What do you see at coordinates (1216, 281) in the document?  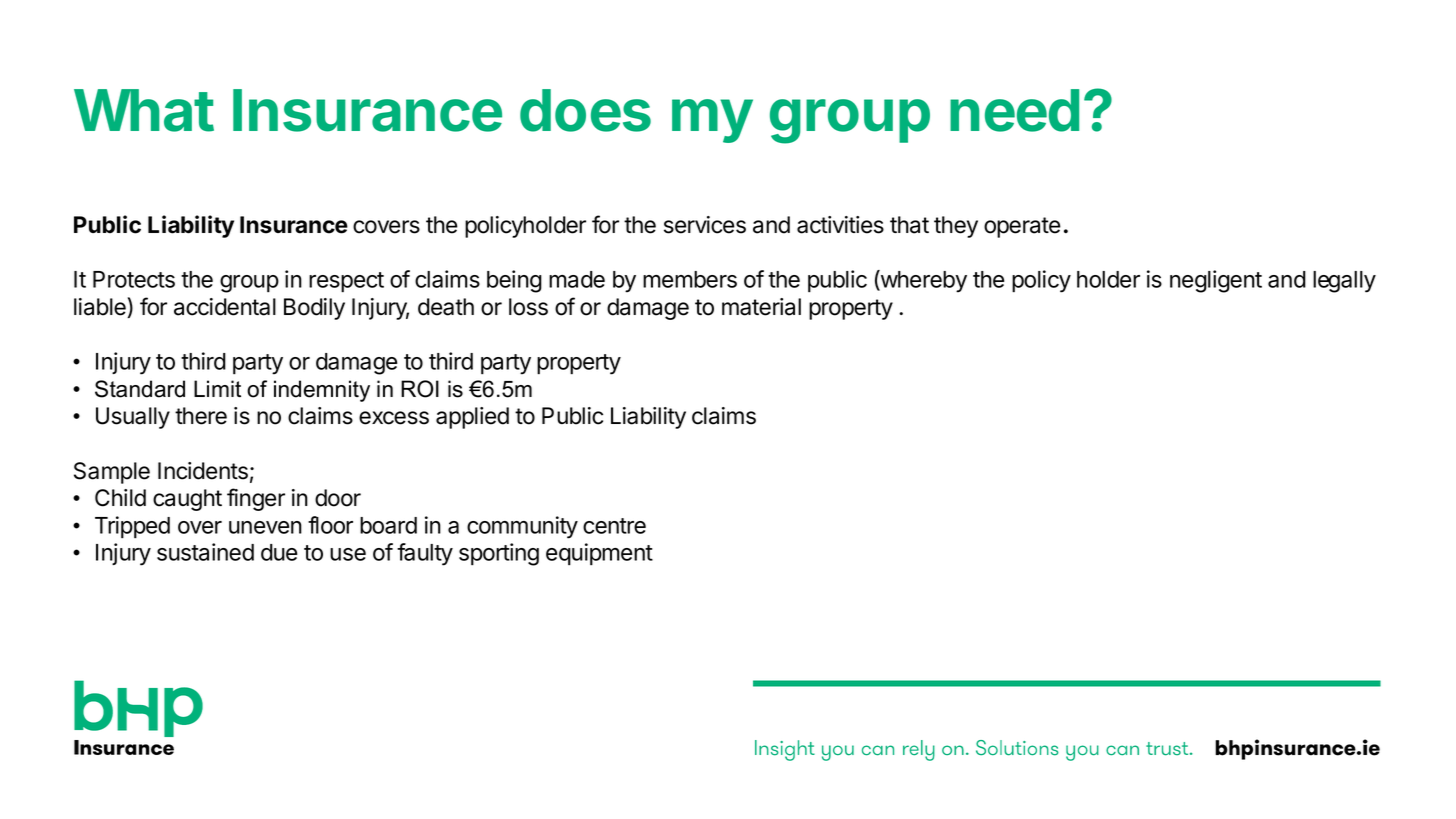 I see `negligent` at bounding box center [1216, 281].
